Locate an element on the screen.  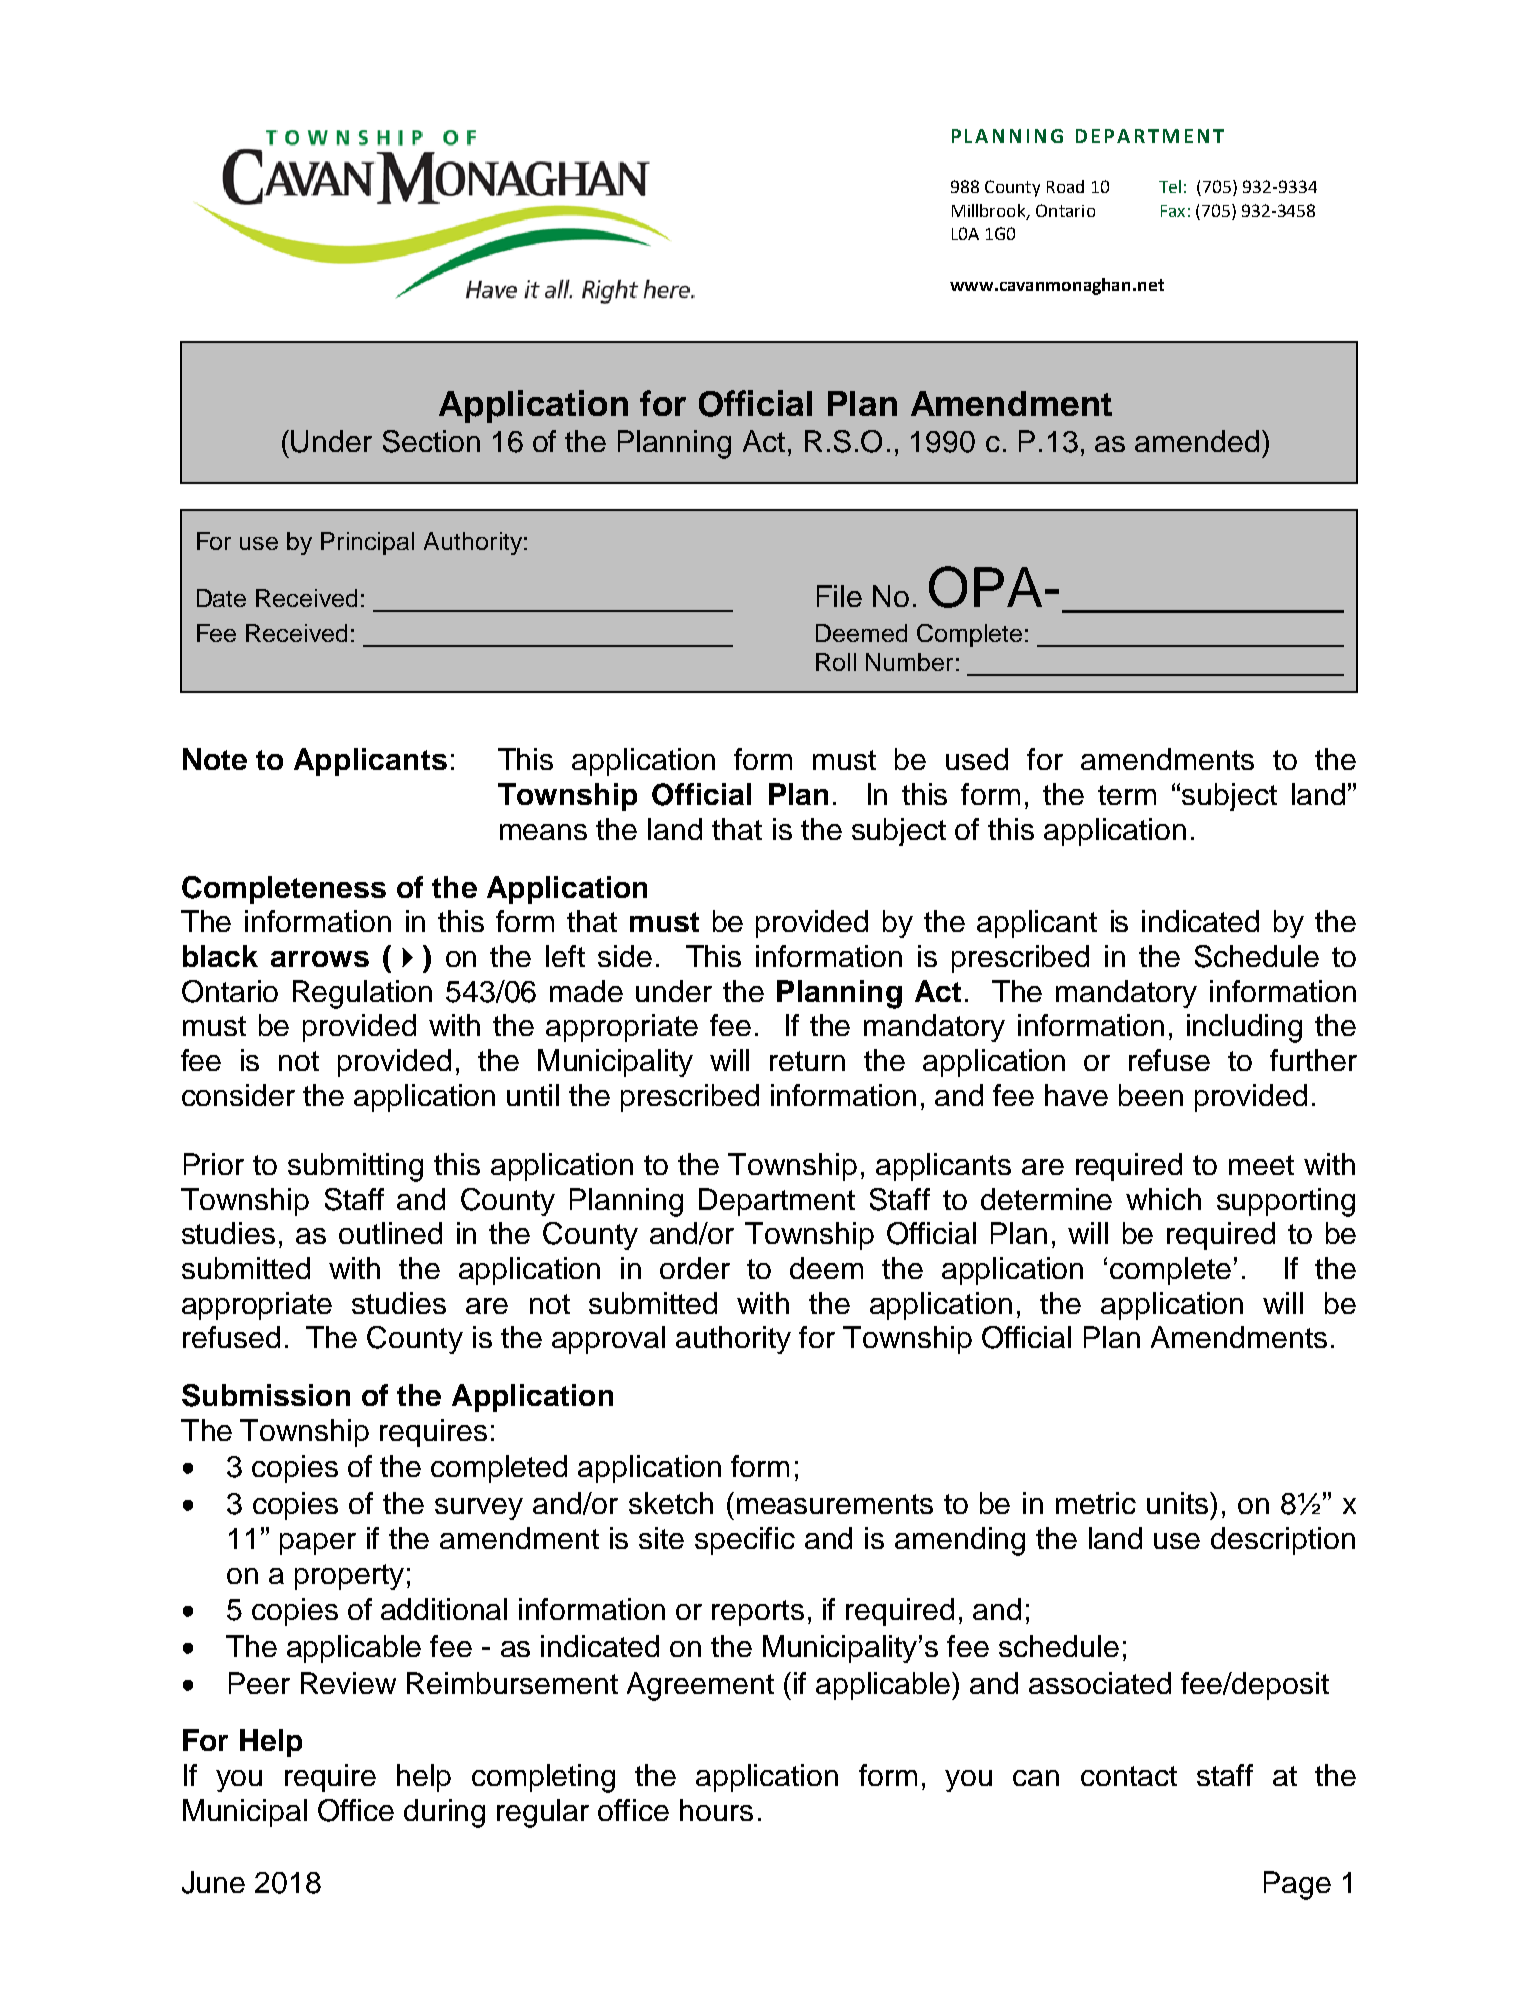
Regulation is located at coordinates (362, 994).
